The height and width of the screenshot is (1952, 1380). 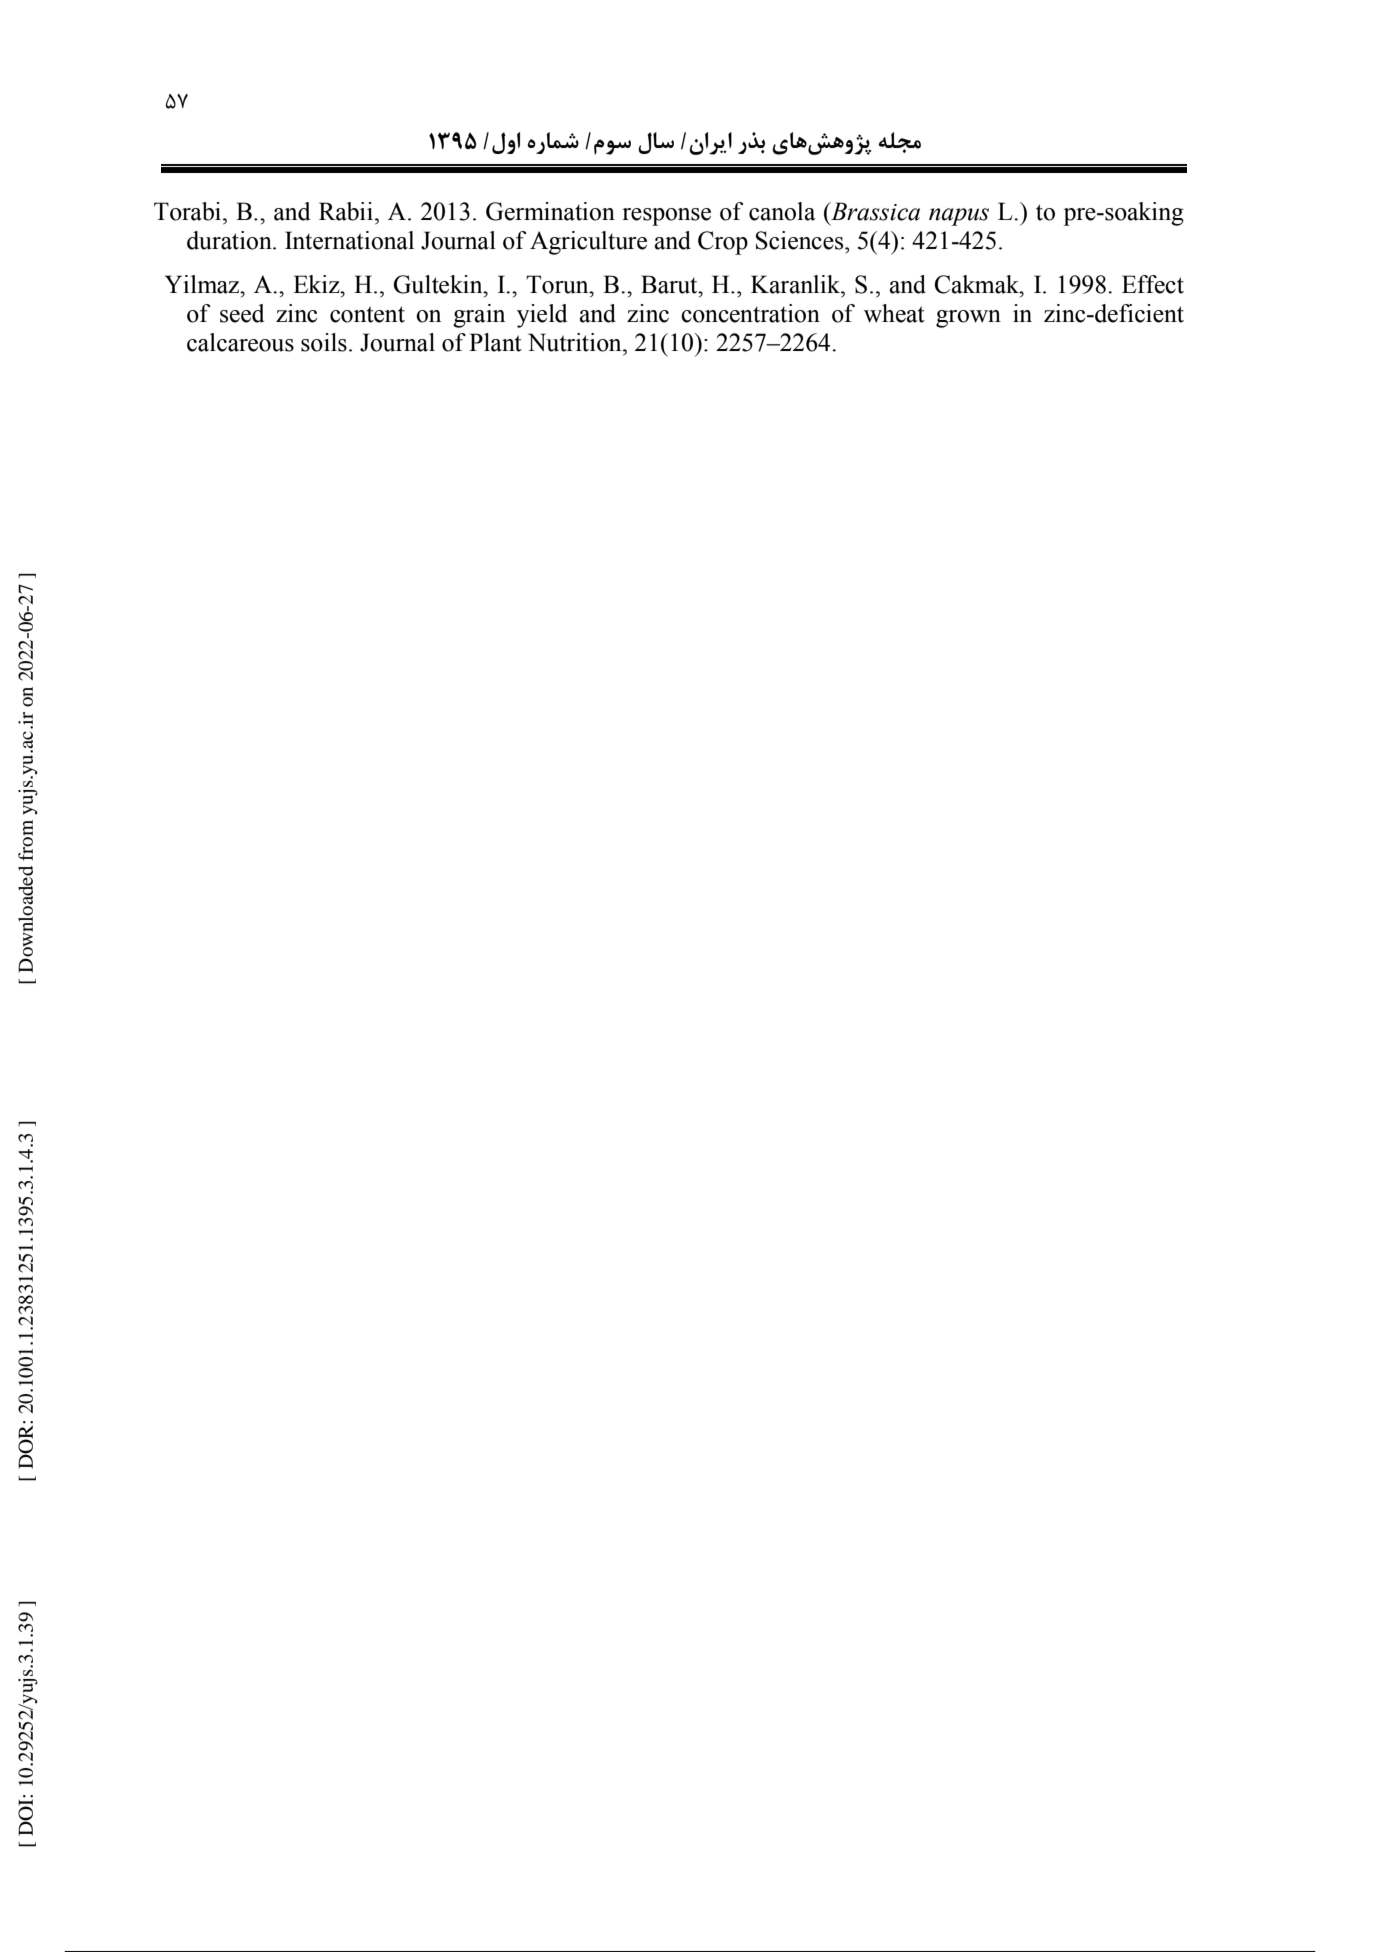 What do you see at coordinates (959, 217) in the screenshot?
I see `napus` at bounding box center [959, 217].
